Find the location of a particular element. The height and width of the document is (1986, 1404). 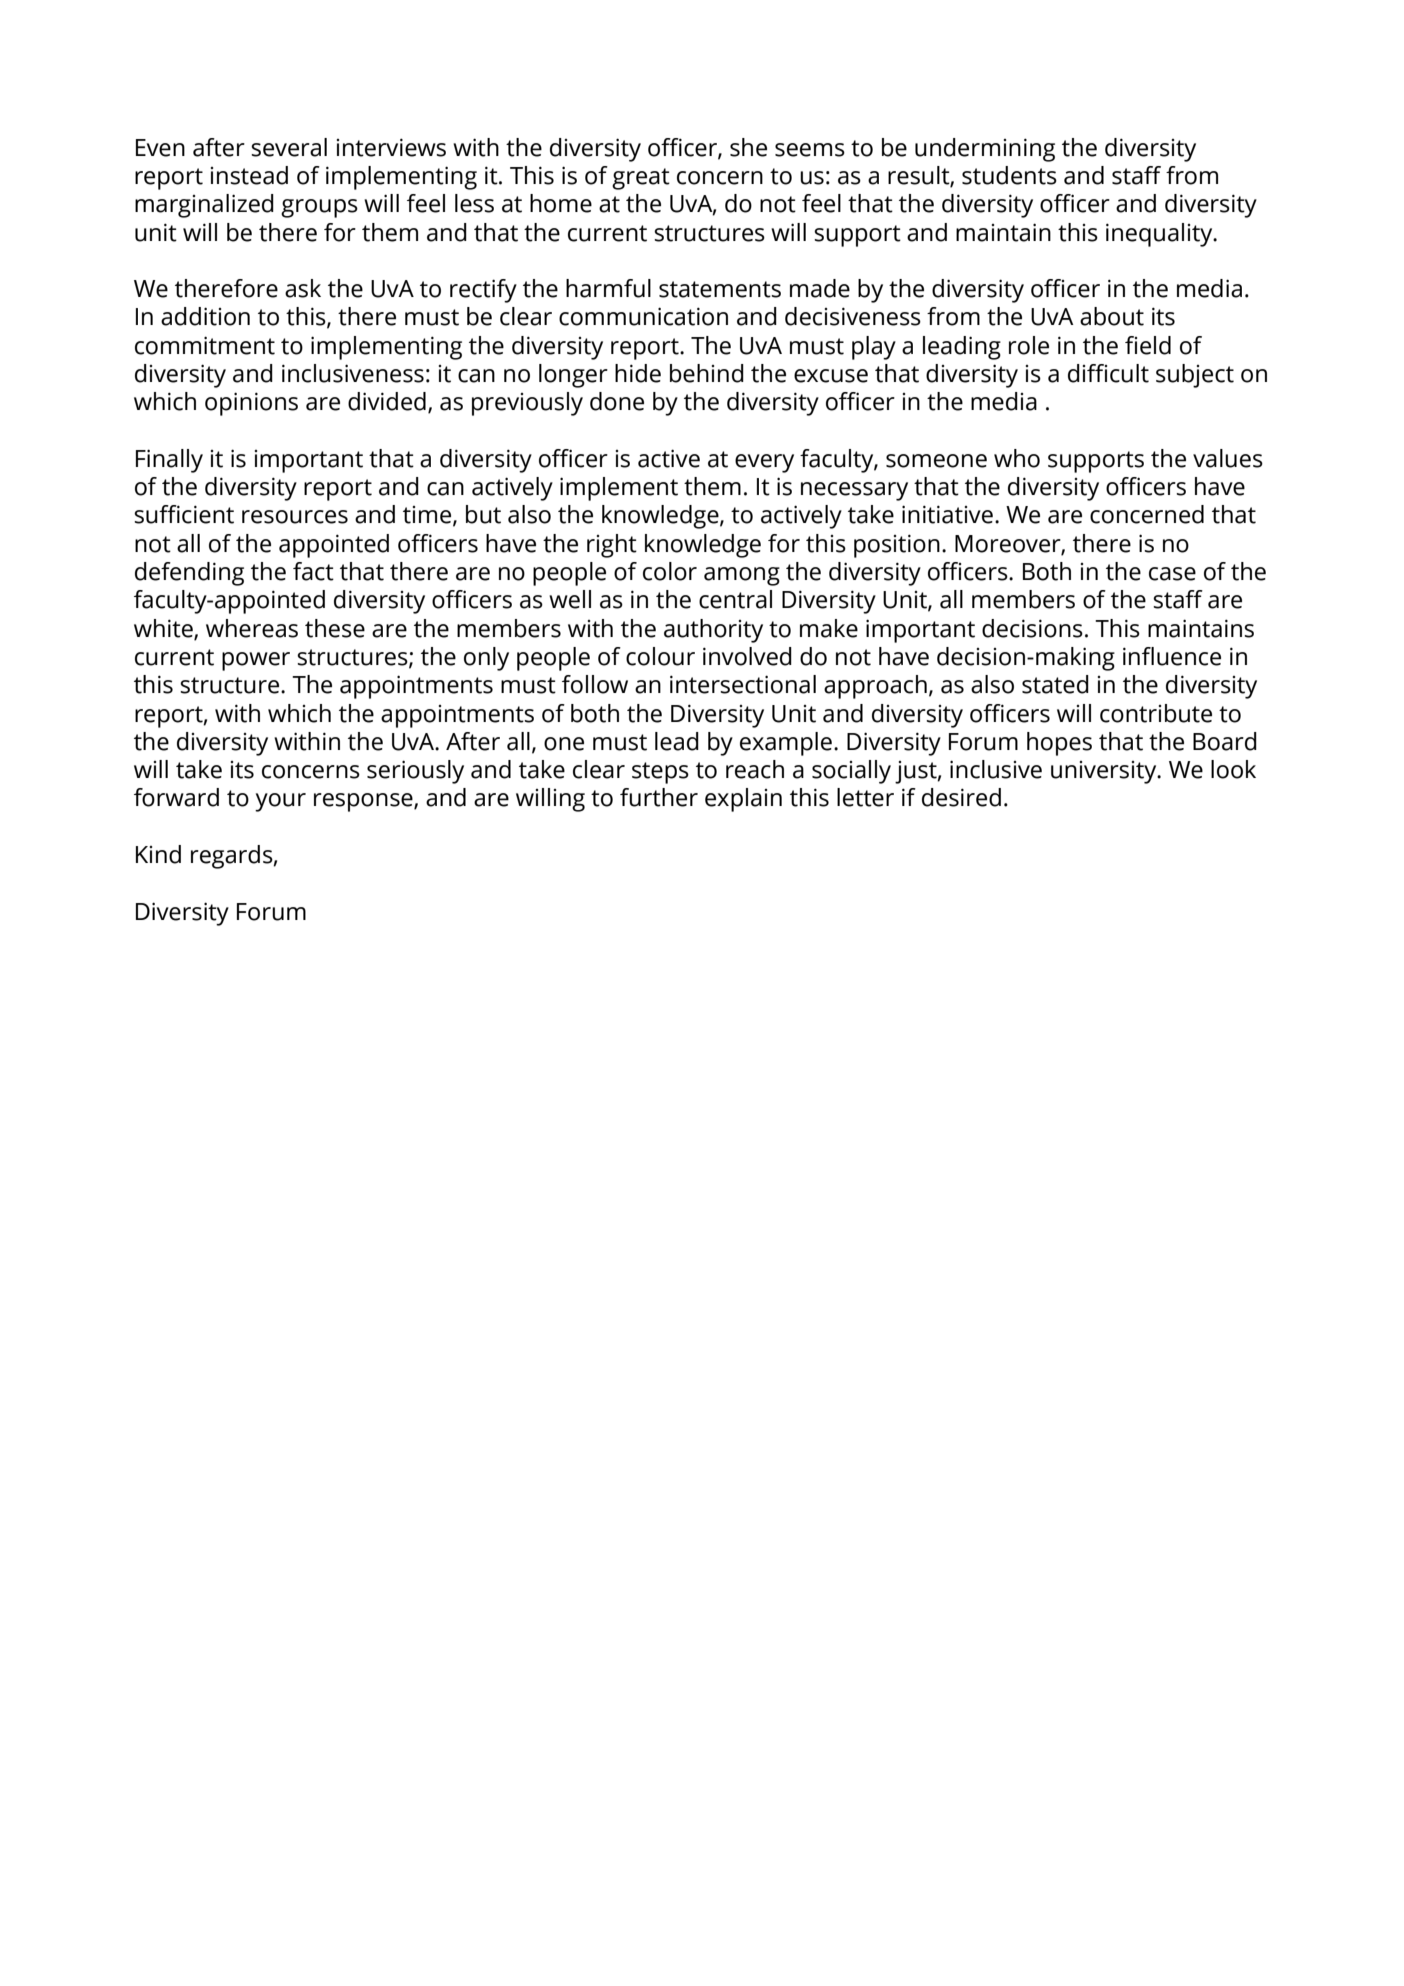

difficult is located at coordinates (1108, 373).
